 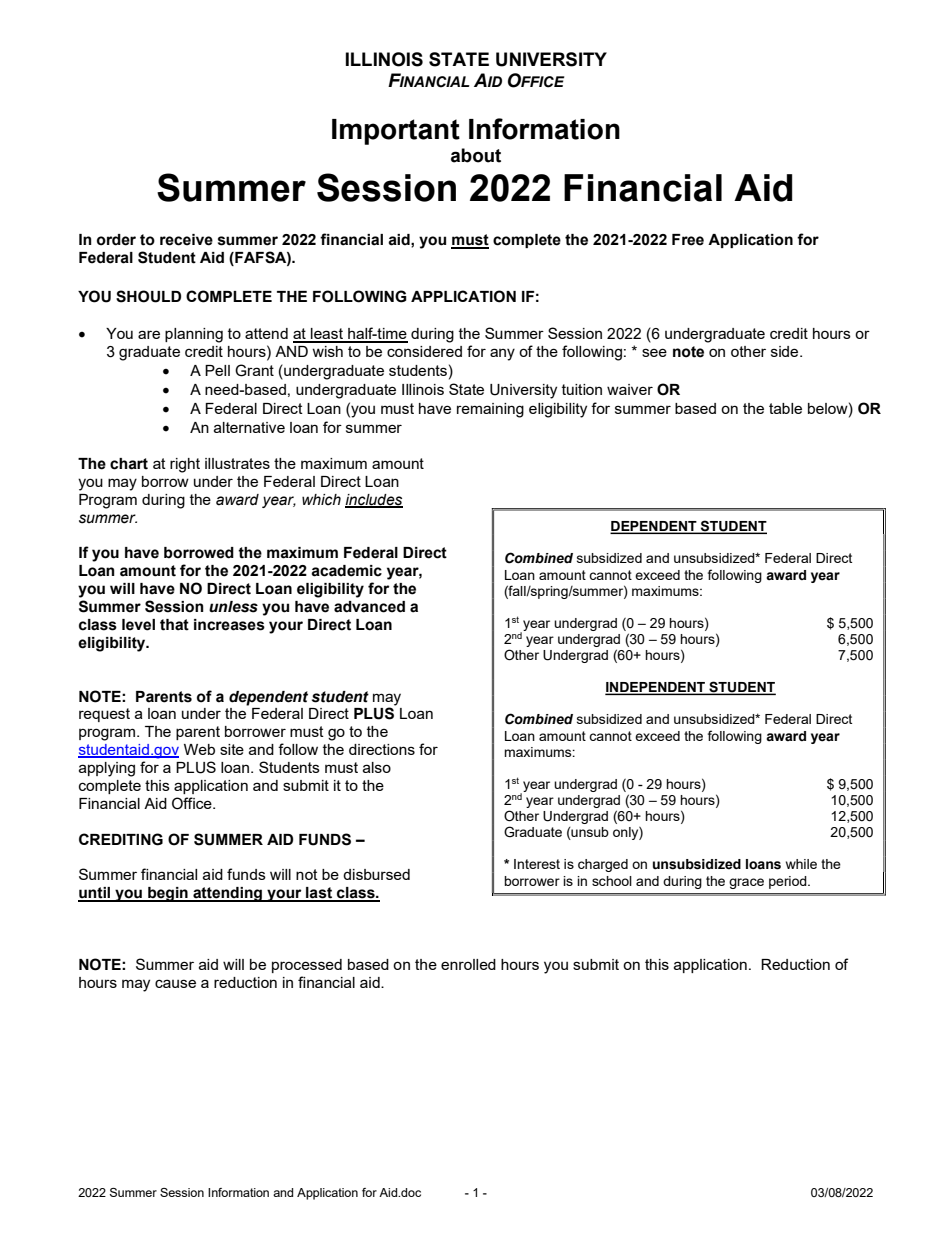 I want to click on grace, so click(x=746, y=883).
